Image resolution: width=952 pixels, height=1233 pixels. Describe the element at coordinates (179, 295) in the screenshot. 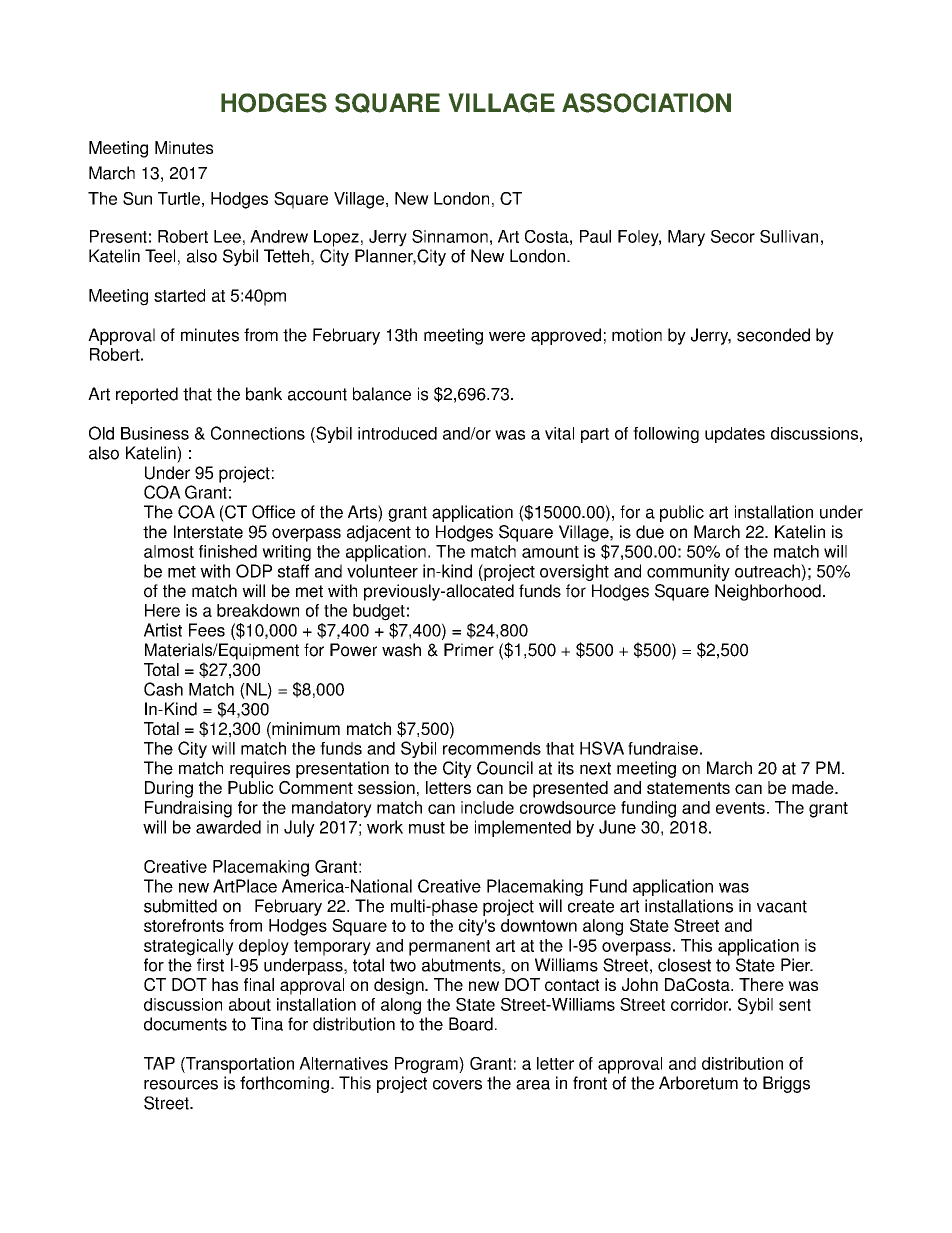

I see `started` at that location.
